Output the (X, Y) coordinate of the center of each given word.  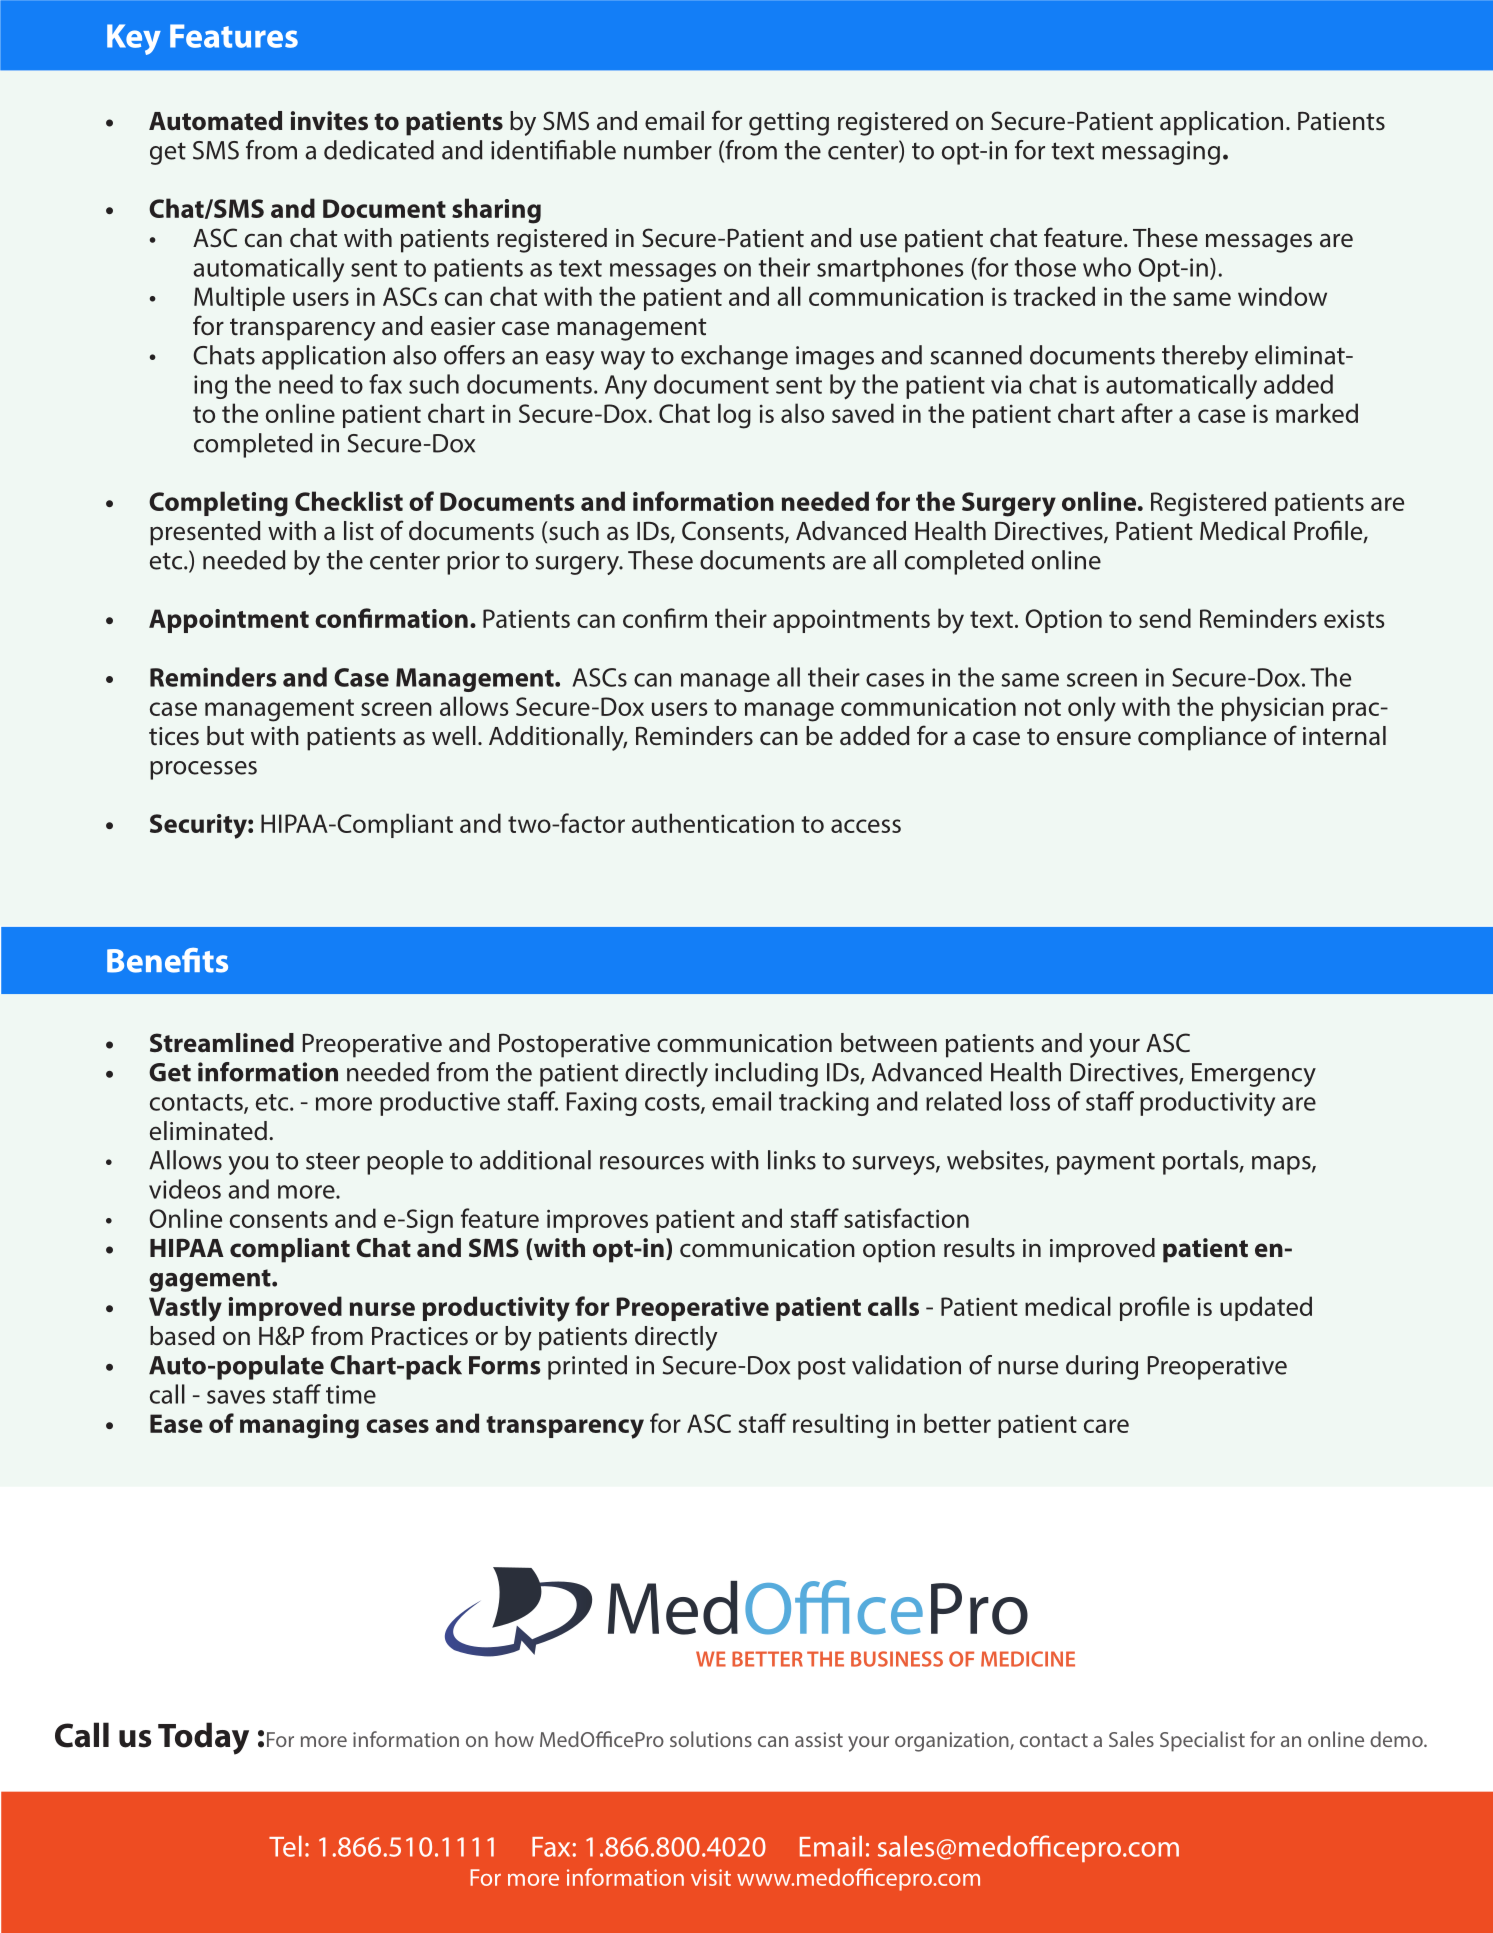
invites (329, 121)
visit (711, 1877)
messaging (1161, 153)
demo (1397, 1739)
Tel (285, 1846)
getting (789, 124)
